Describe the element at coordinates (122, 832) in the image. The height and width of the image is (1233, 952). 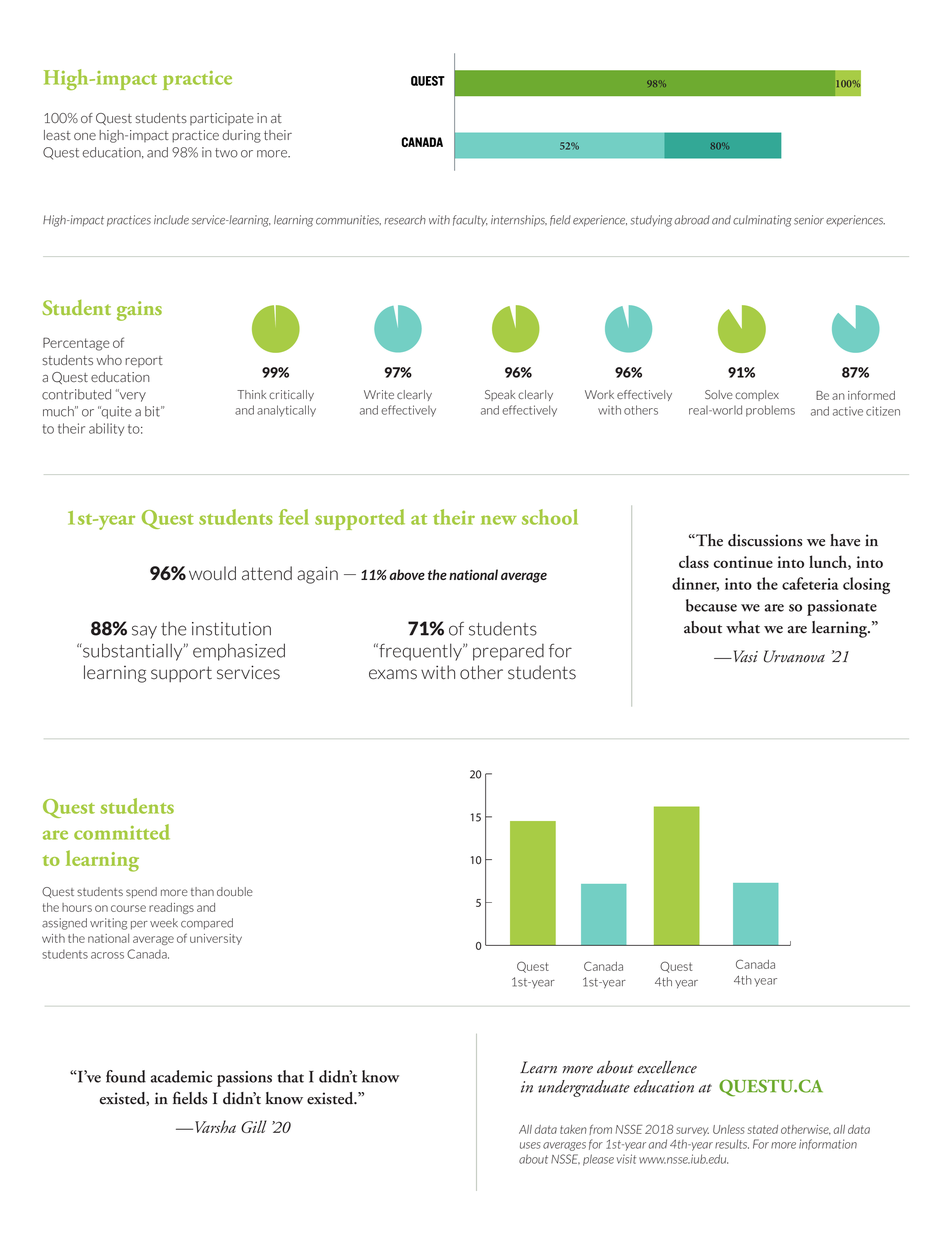
I see `committed` at that location.
